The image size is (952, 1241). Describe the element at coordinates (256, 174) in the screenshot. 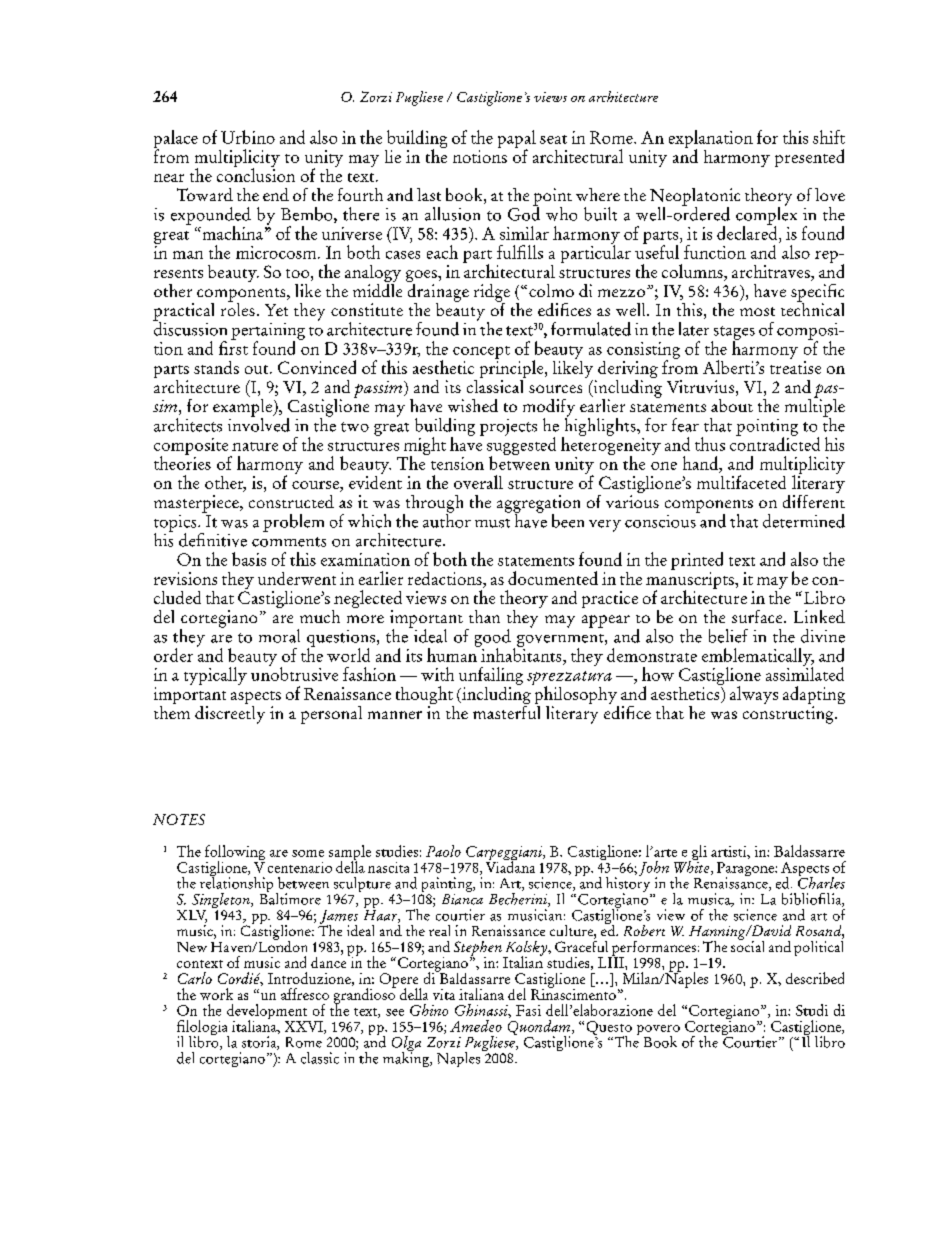

I see `conclusion` at that location.
